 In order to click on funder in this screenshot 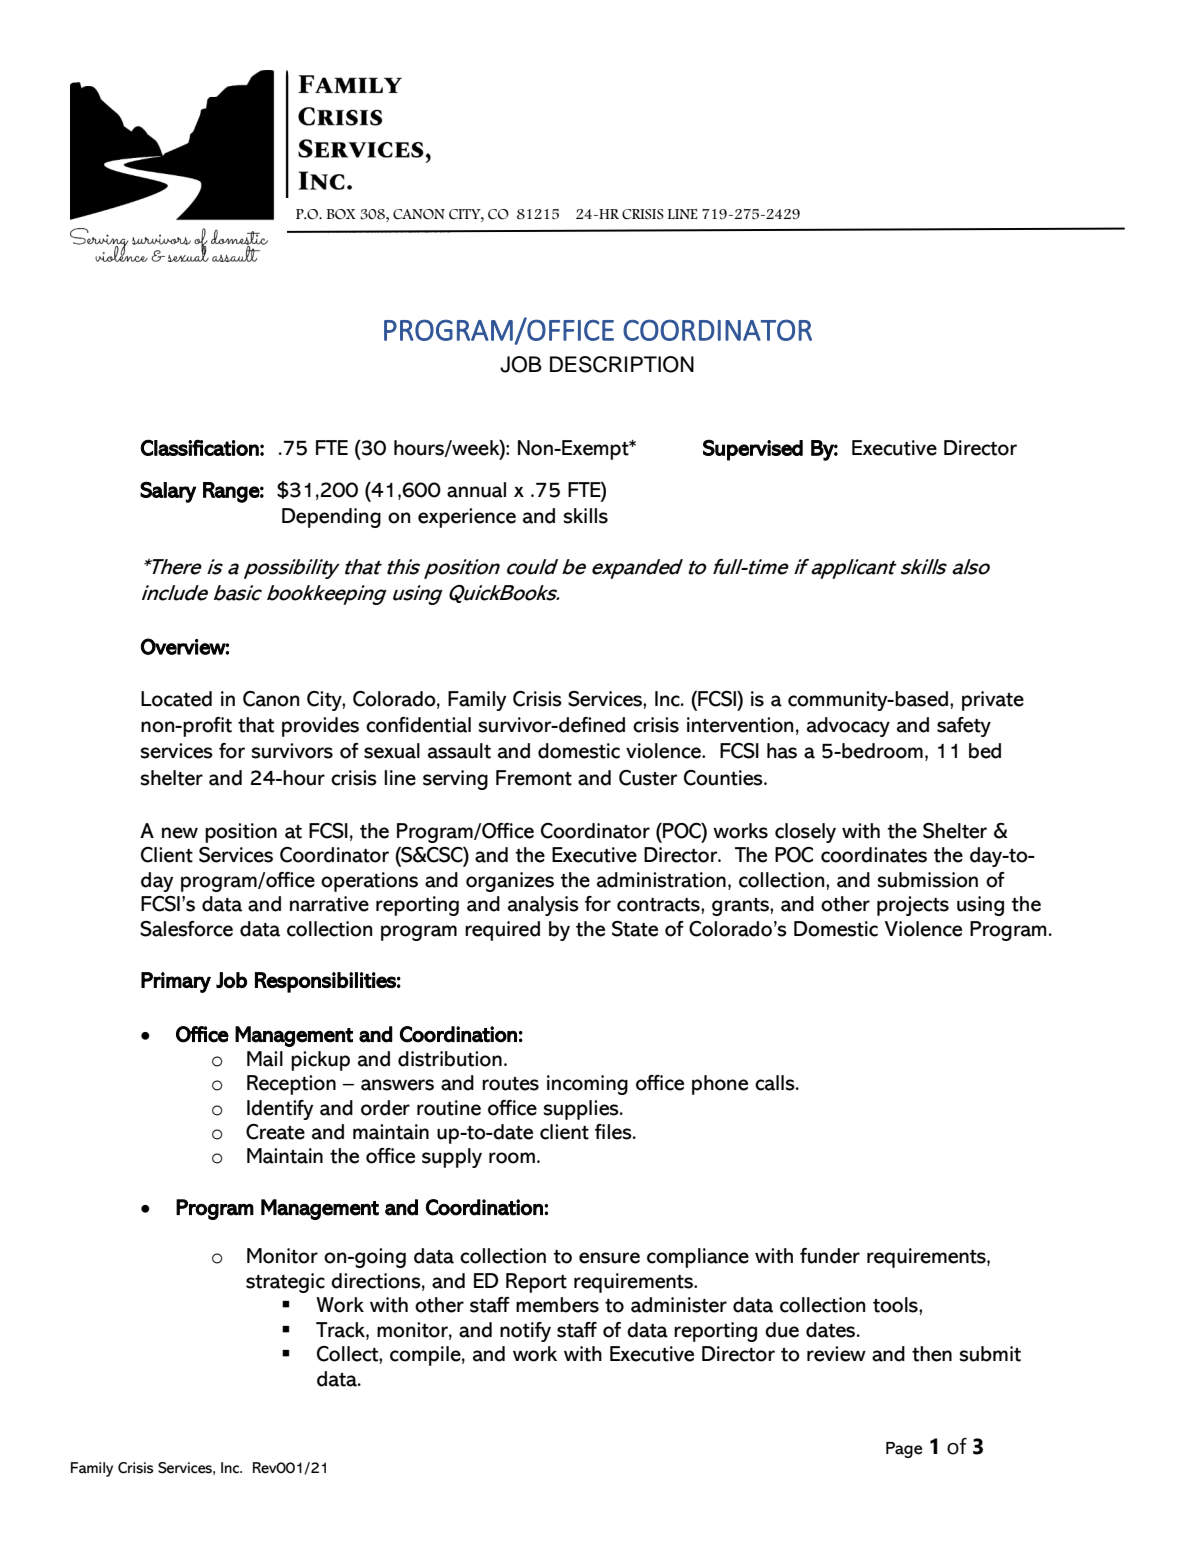, I will do `click(830, 1256)`.
